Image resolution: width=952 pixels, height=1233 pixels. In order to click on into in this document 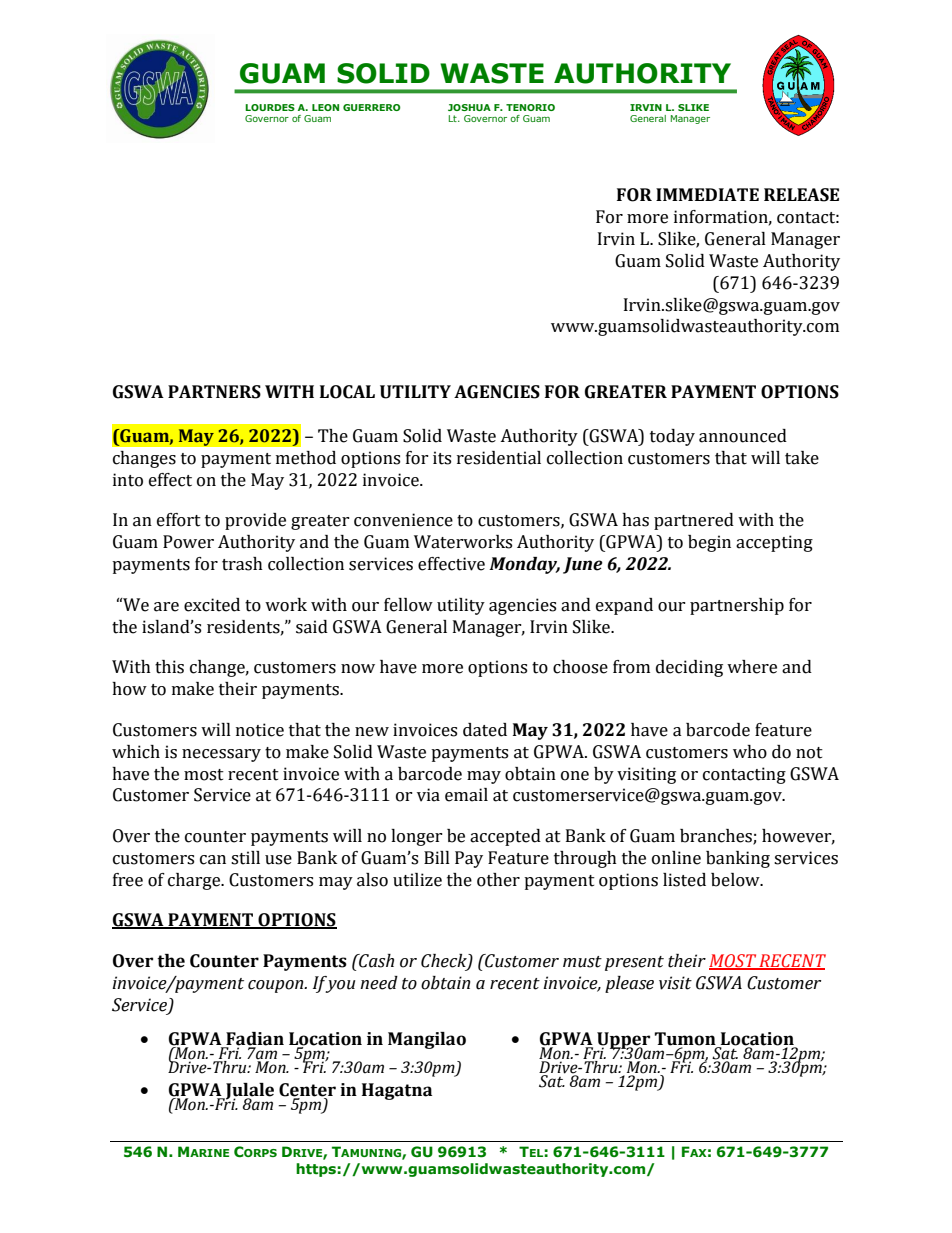, I will do `click(128, 480)`.
